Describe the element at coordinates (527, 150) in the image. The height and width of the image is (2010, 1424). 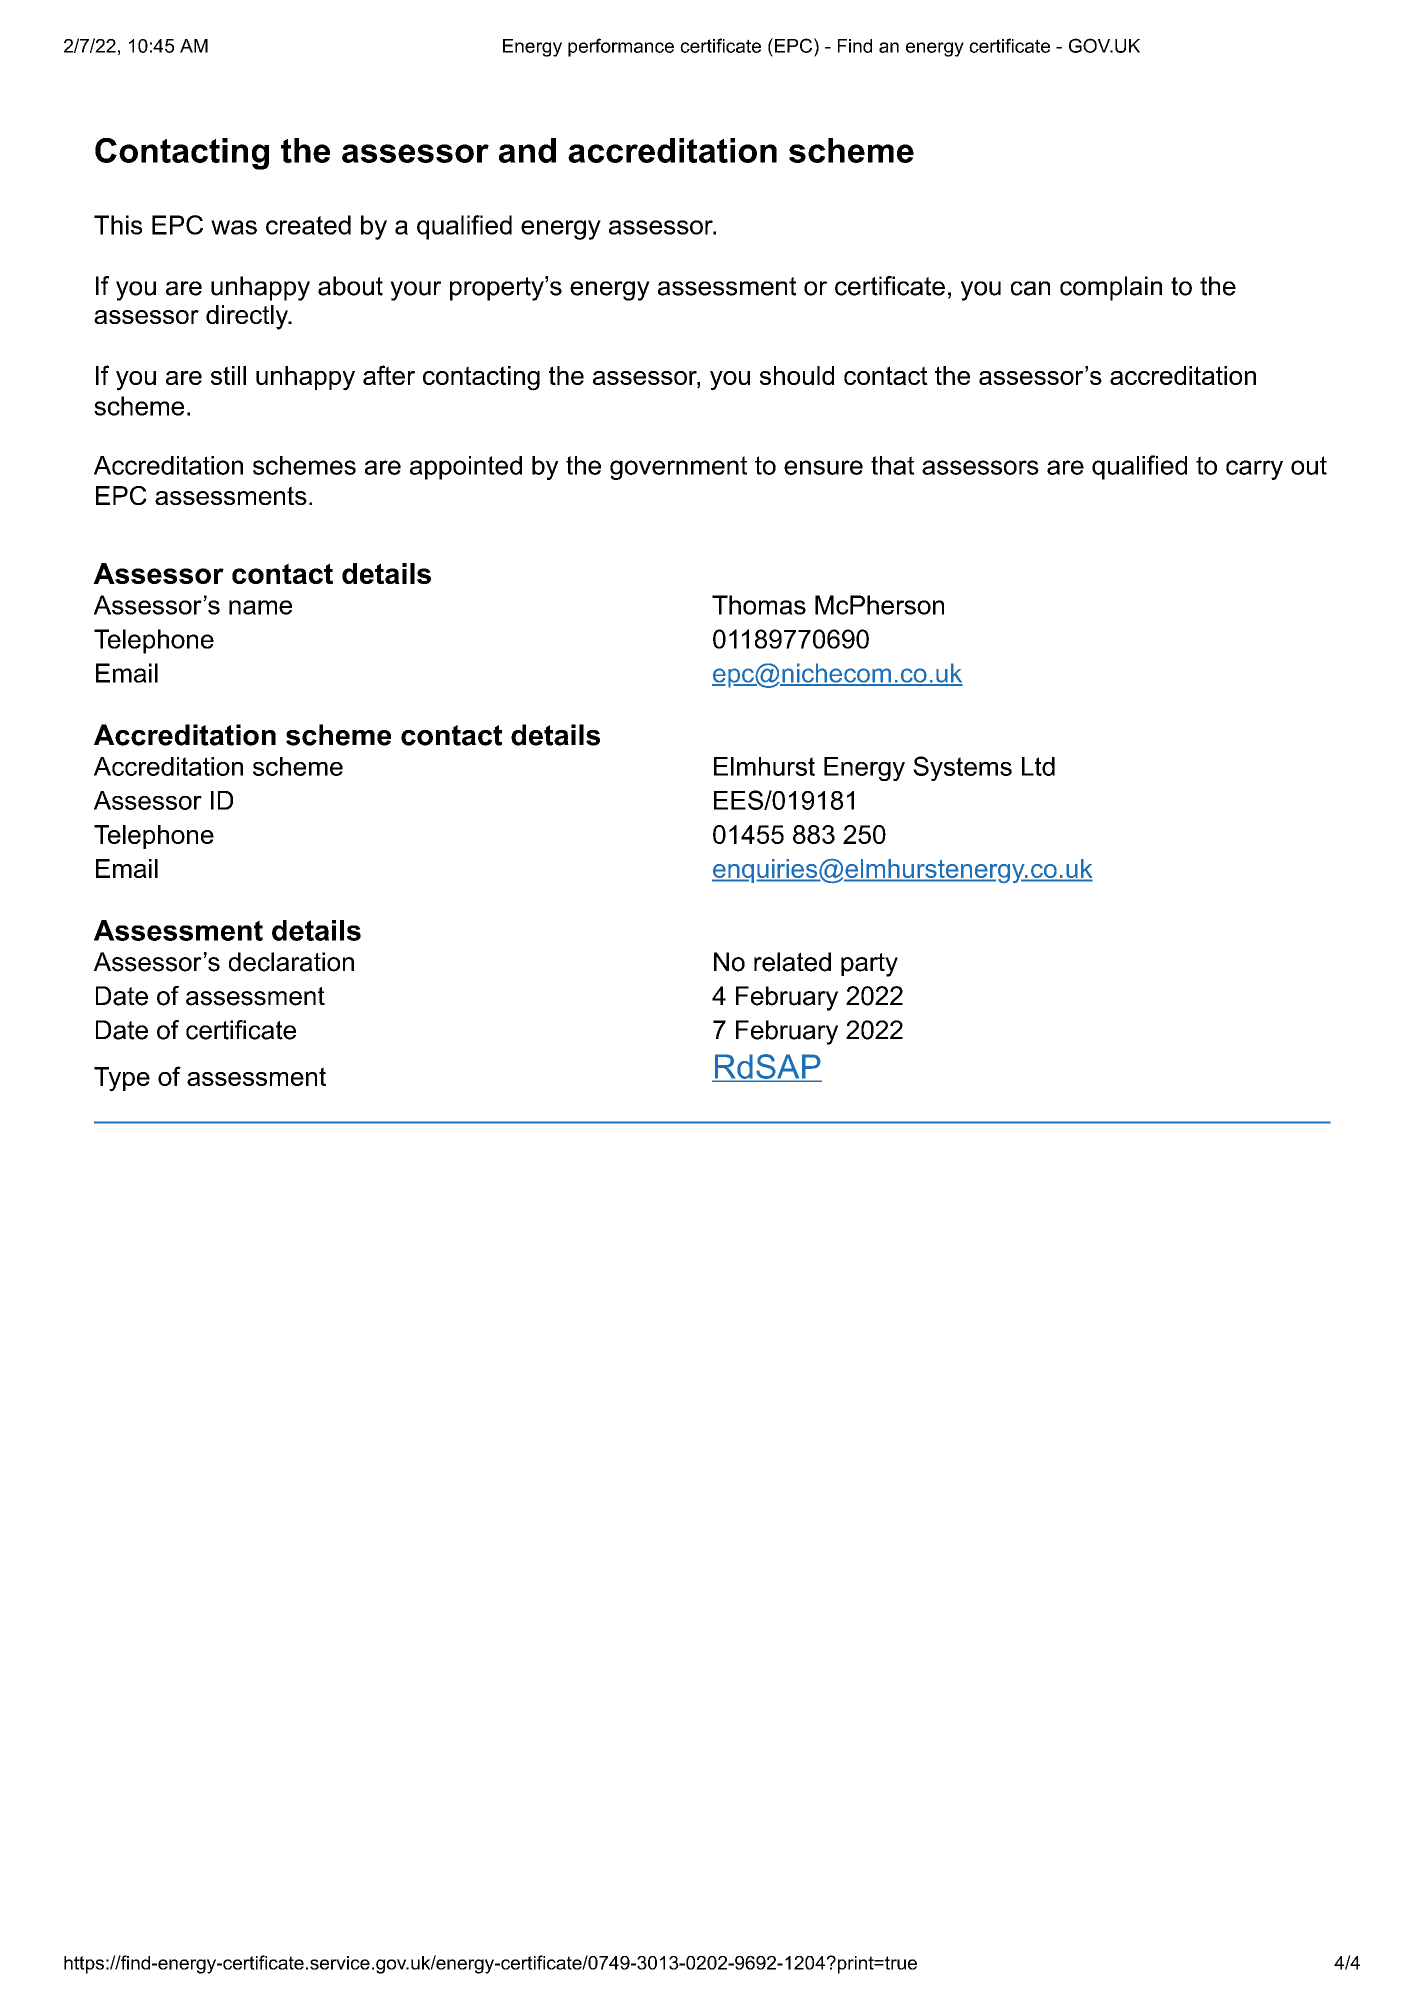
I see `and` at that location.
